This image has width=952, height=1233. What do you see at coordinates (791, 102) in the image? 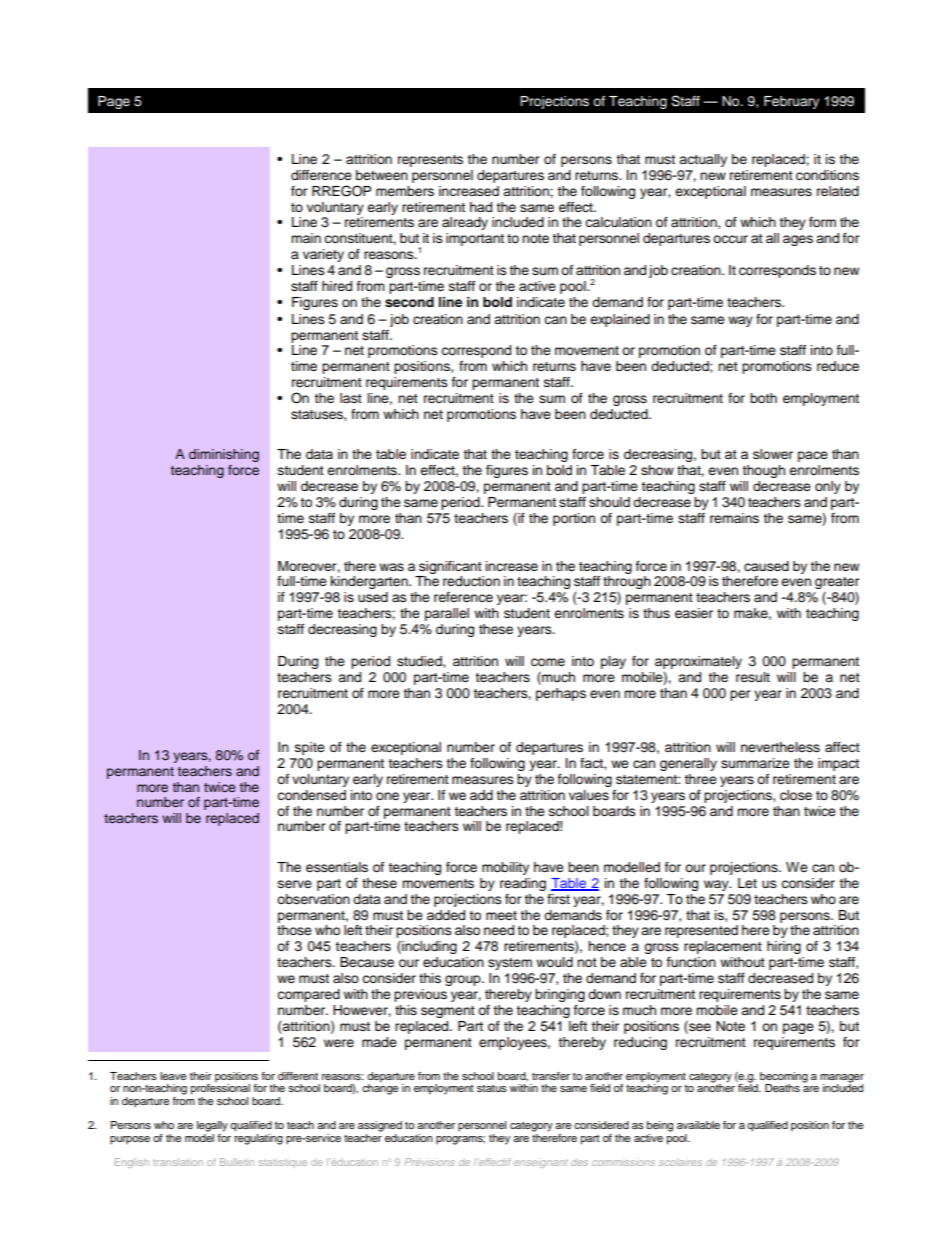
I see `February` at bounding box center [791, 102].
